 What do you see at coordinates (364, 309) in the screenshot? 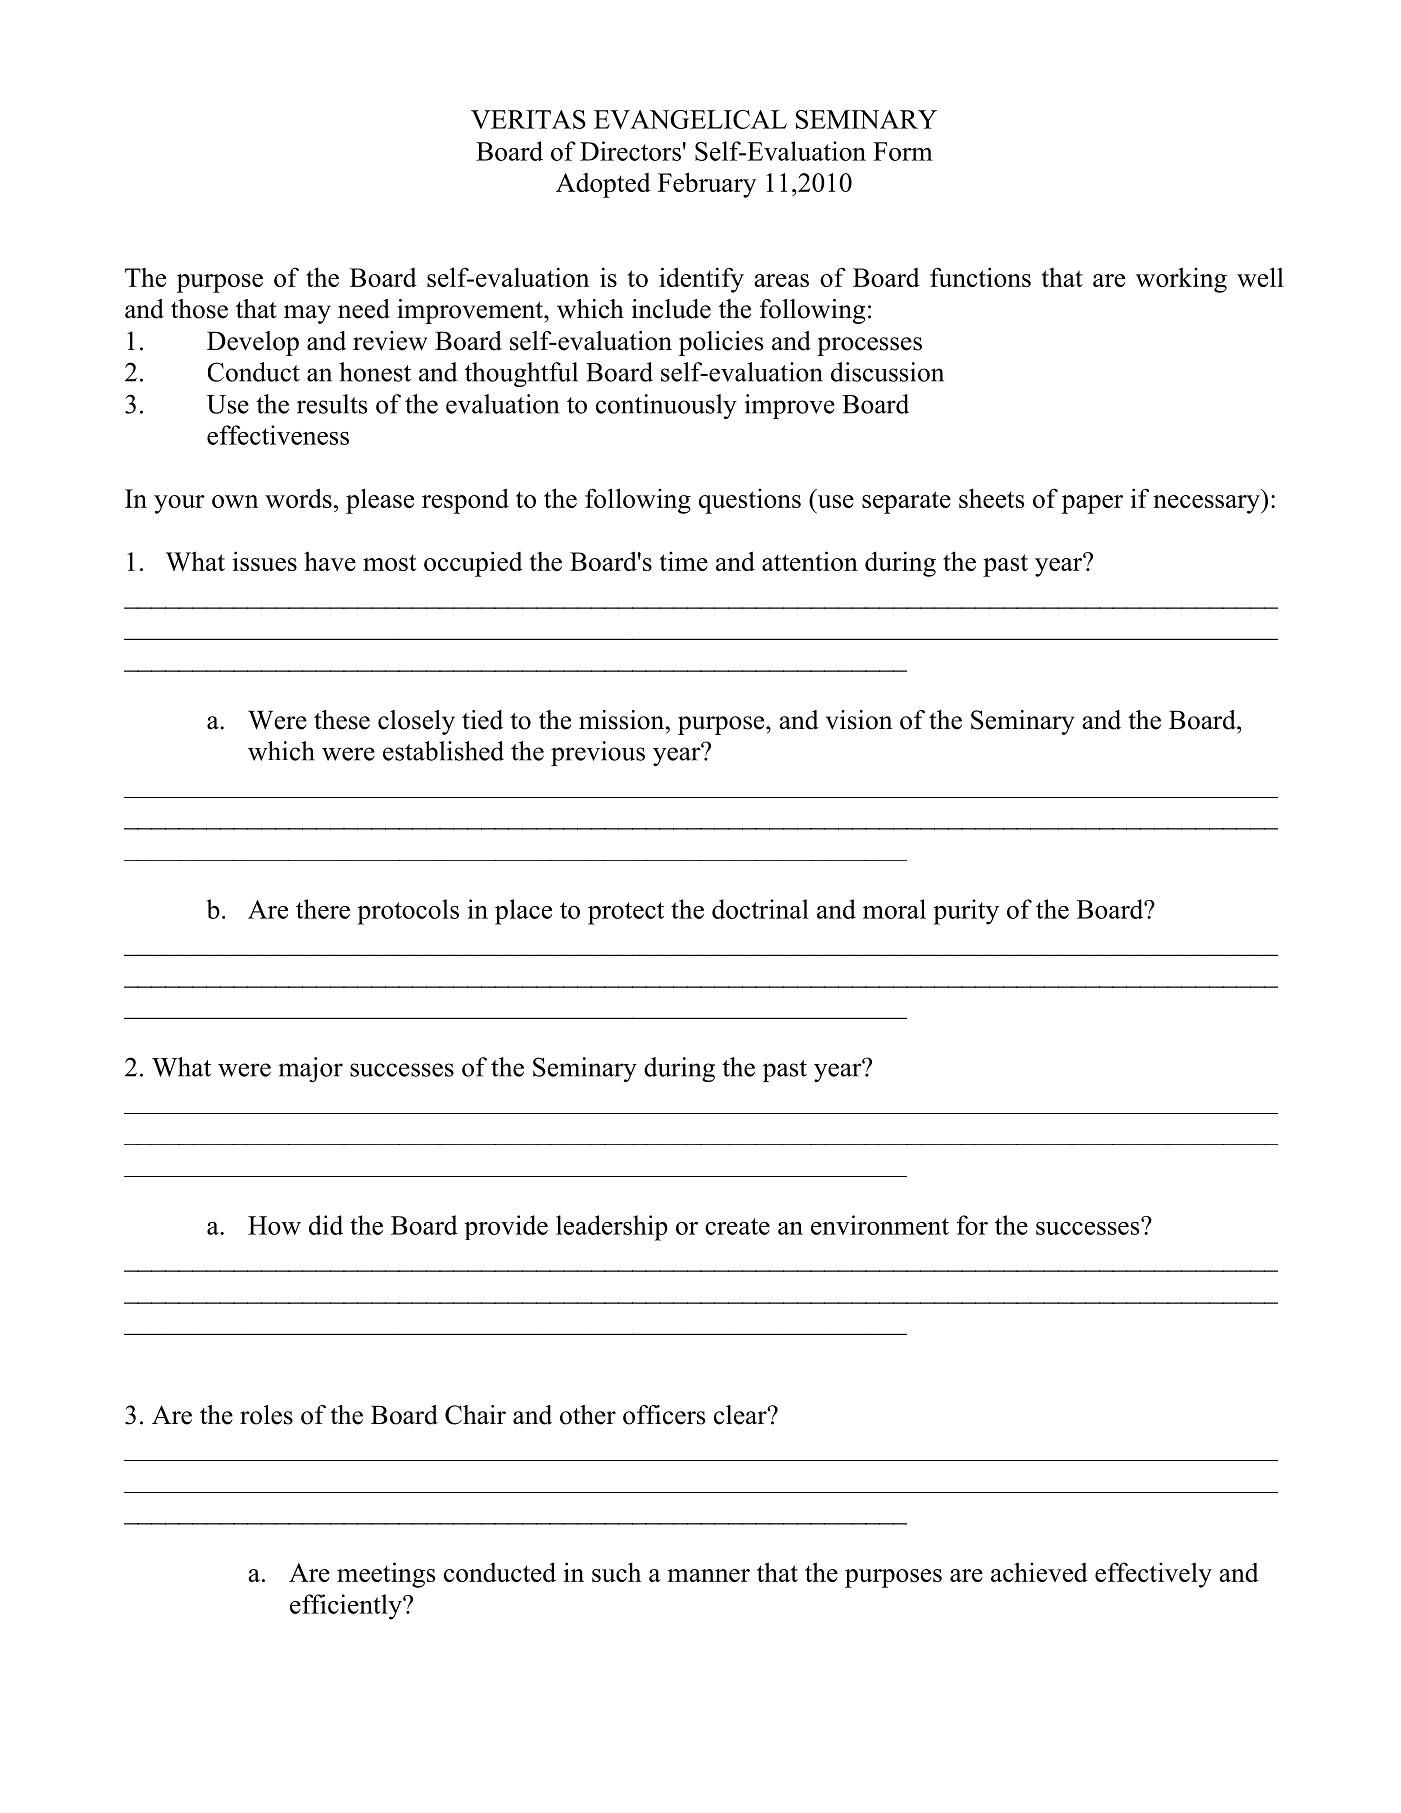
I see `need` at bounding box center [364, 309].
